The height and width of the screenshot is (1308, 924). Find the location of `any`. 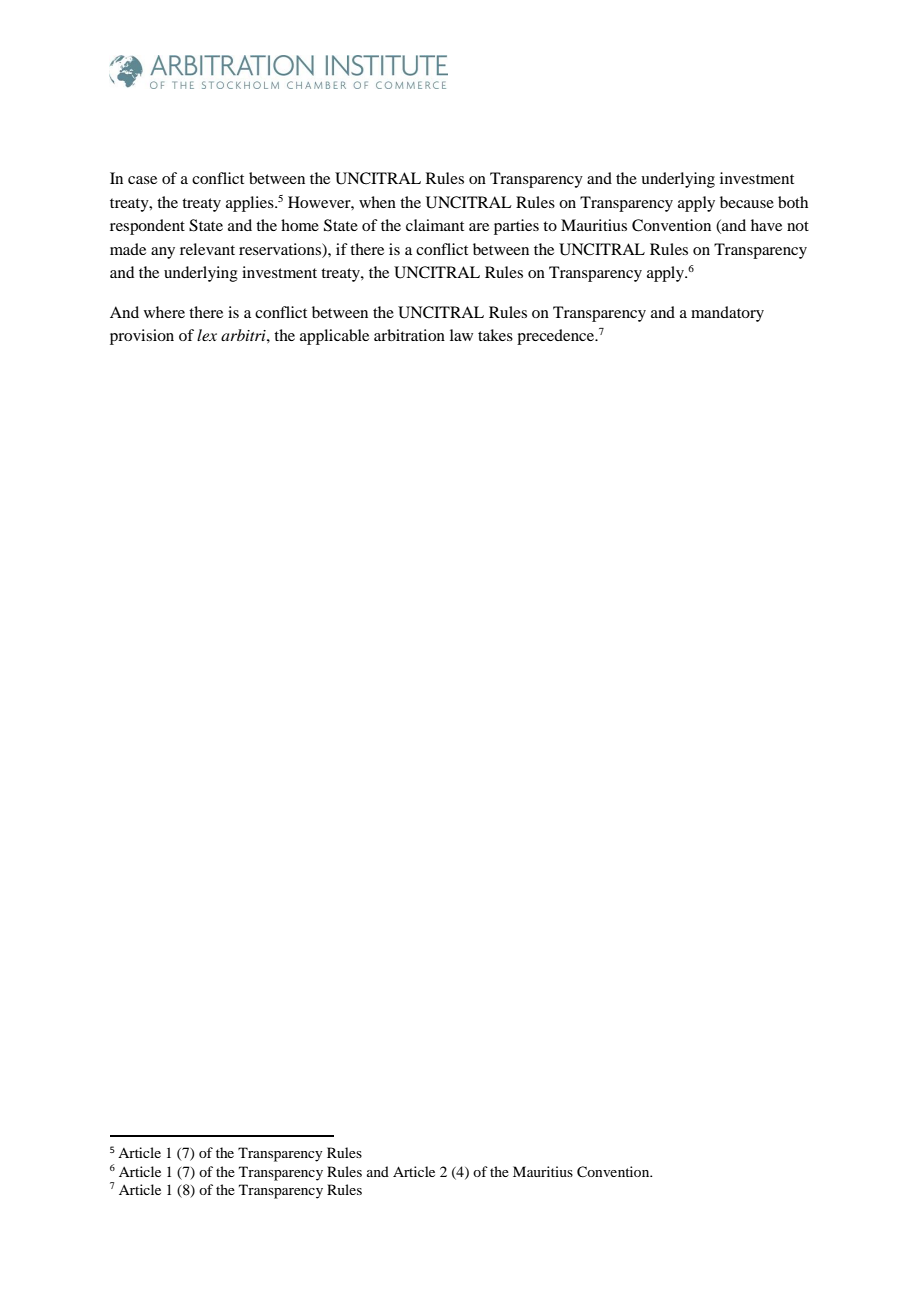

any is located at coordinates (163, 253).
